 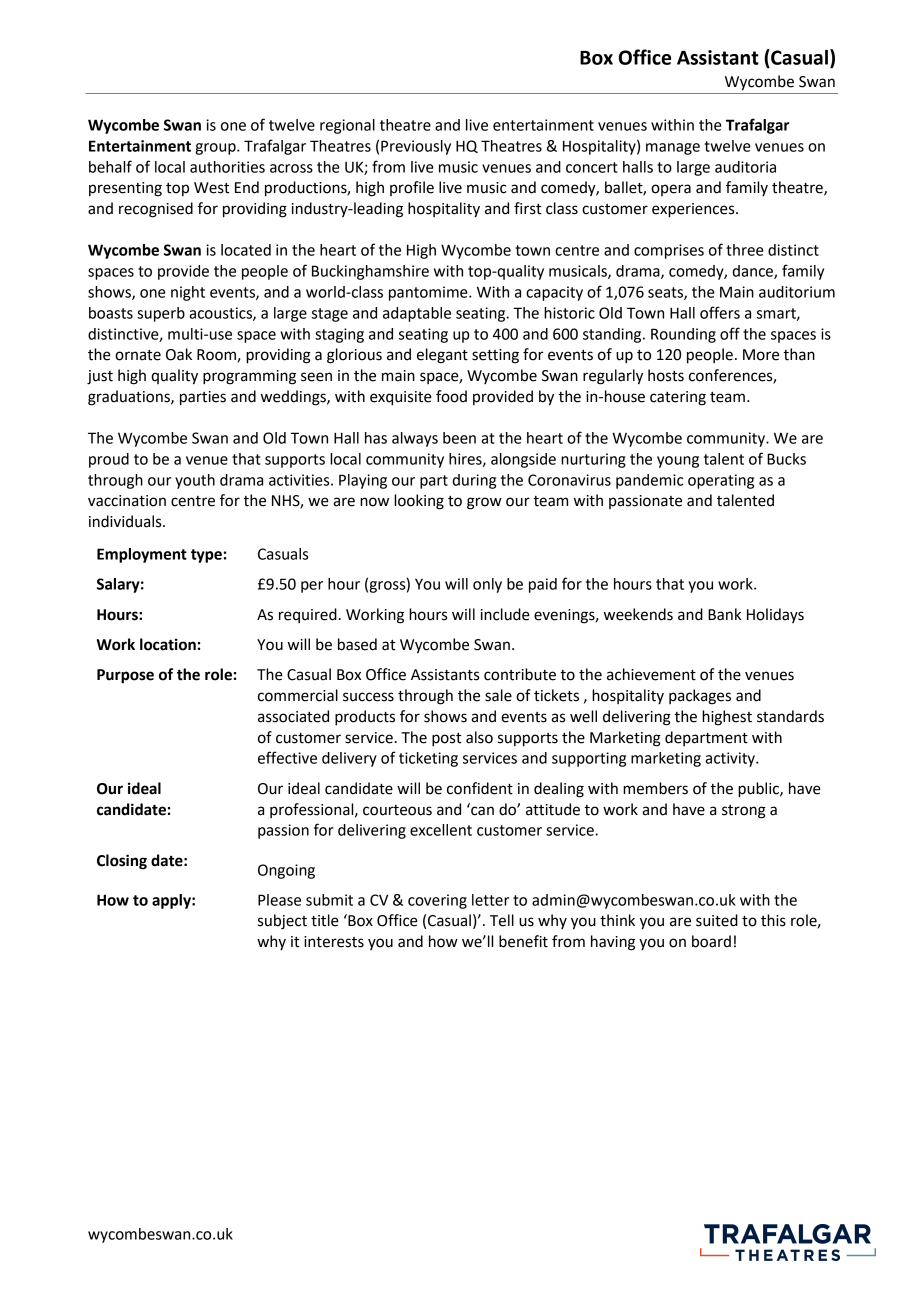 I want to click on subject, so click(x=282, y=922).
